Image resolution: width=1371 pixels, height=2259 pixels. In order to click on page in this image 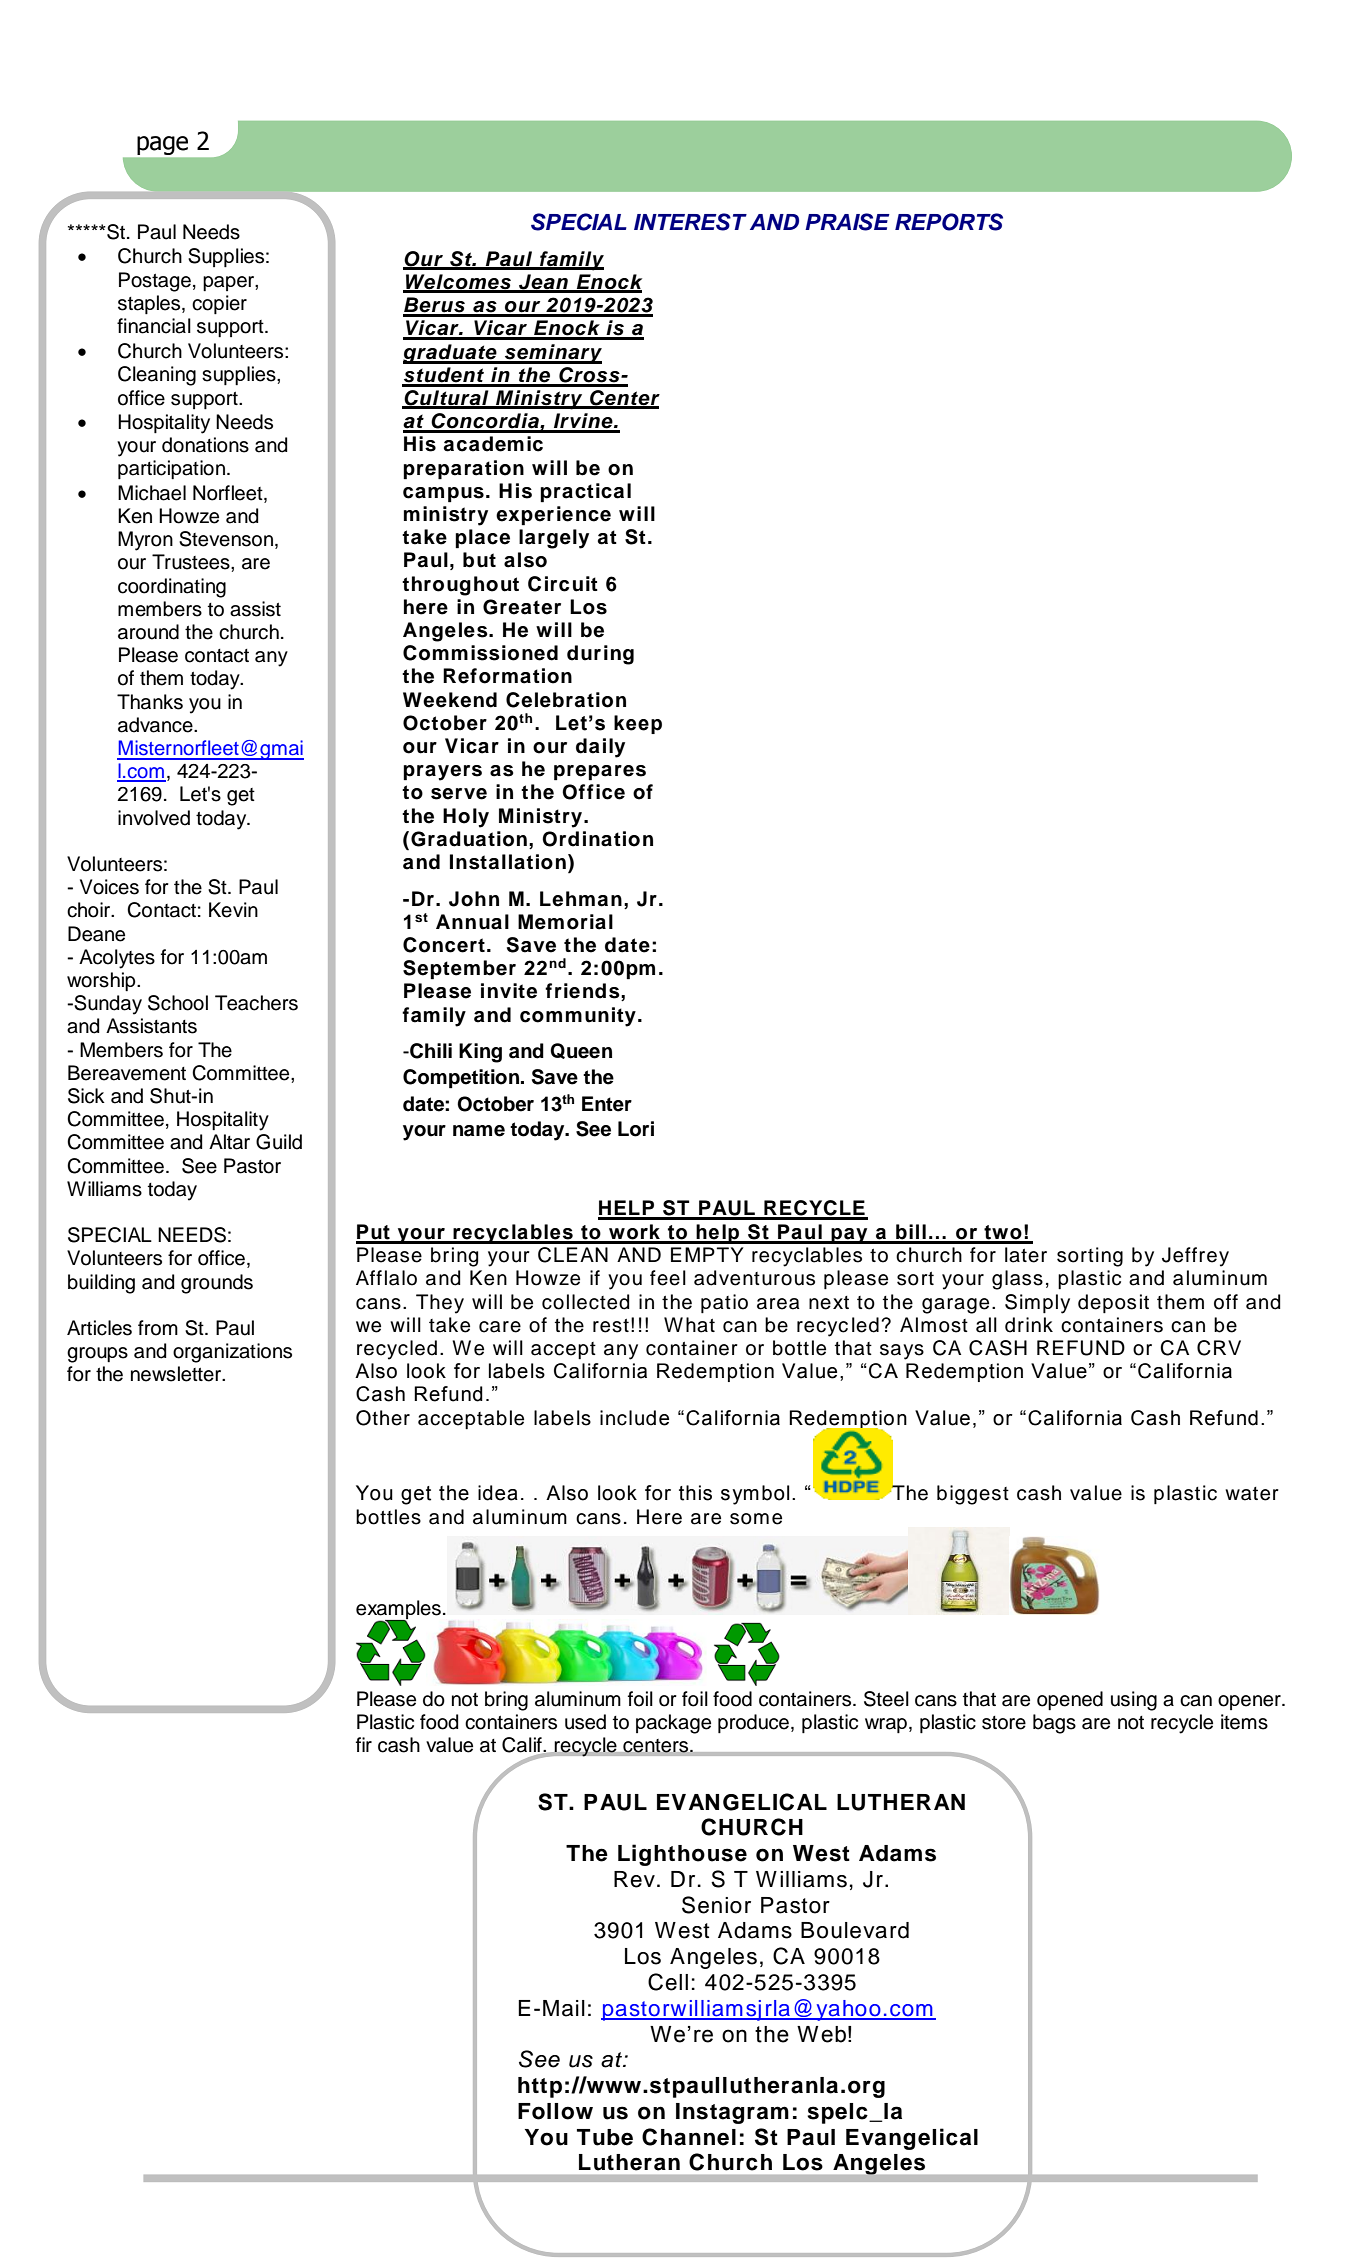, I will do `click(162, 145)`.
